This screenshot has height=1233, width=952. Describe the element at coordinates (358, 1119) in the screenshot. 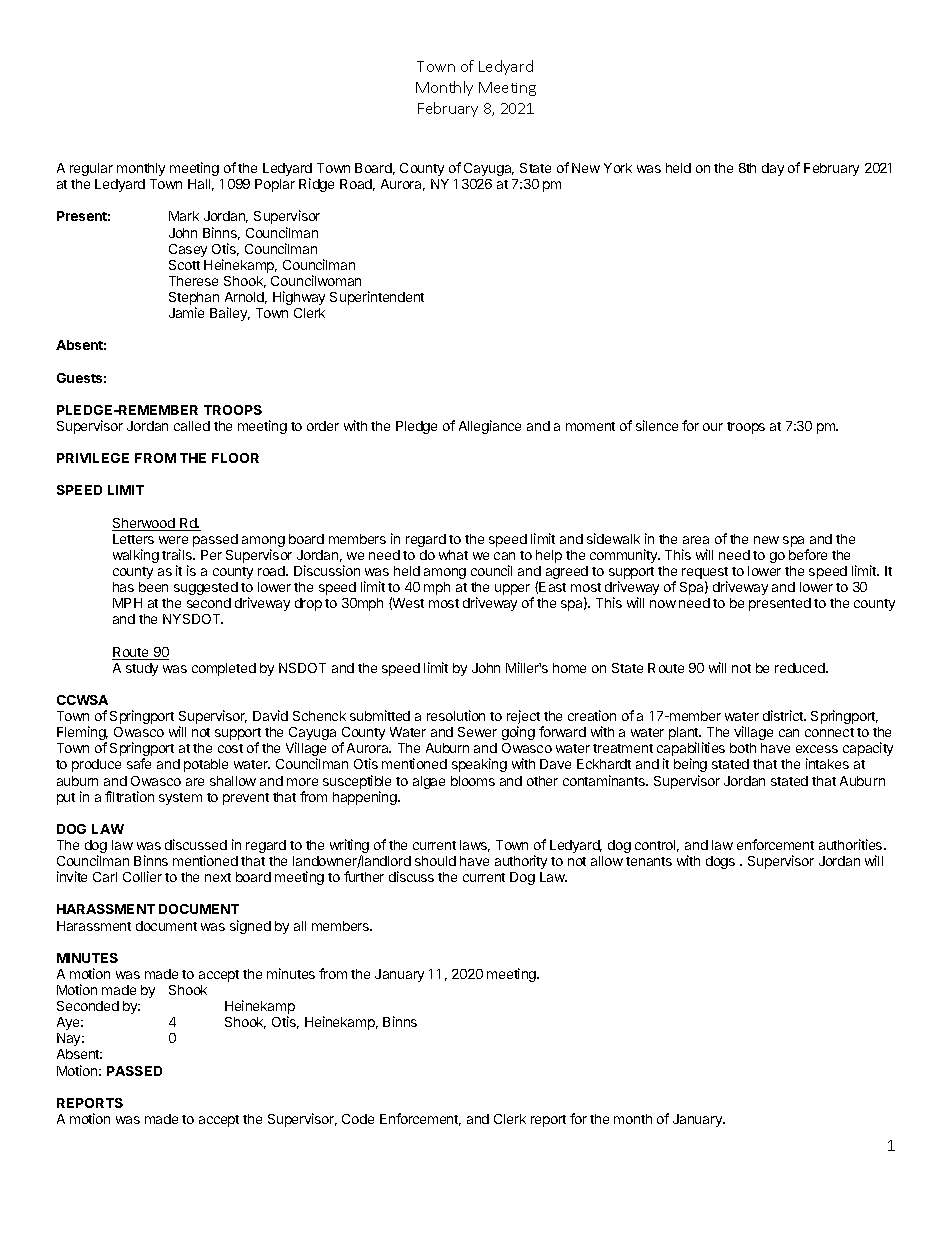

I see `Code` at that location.
